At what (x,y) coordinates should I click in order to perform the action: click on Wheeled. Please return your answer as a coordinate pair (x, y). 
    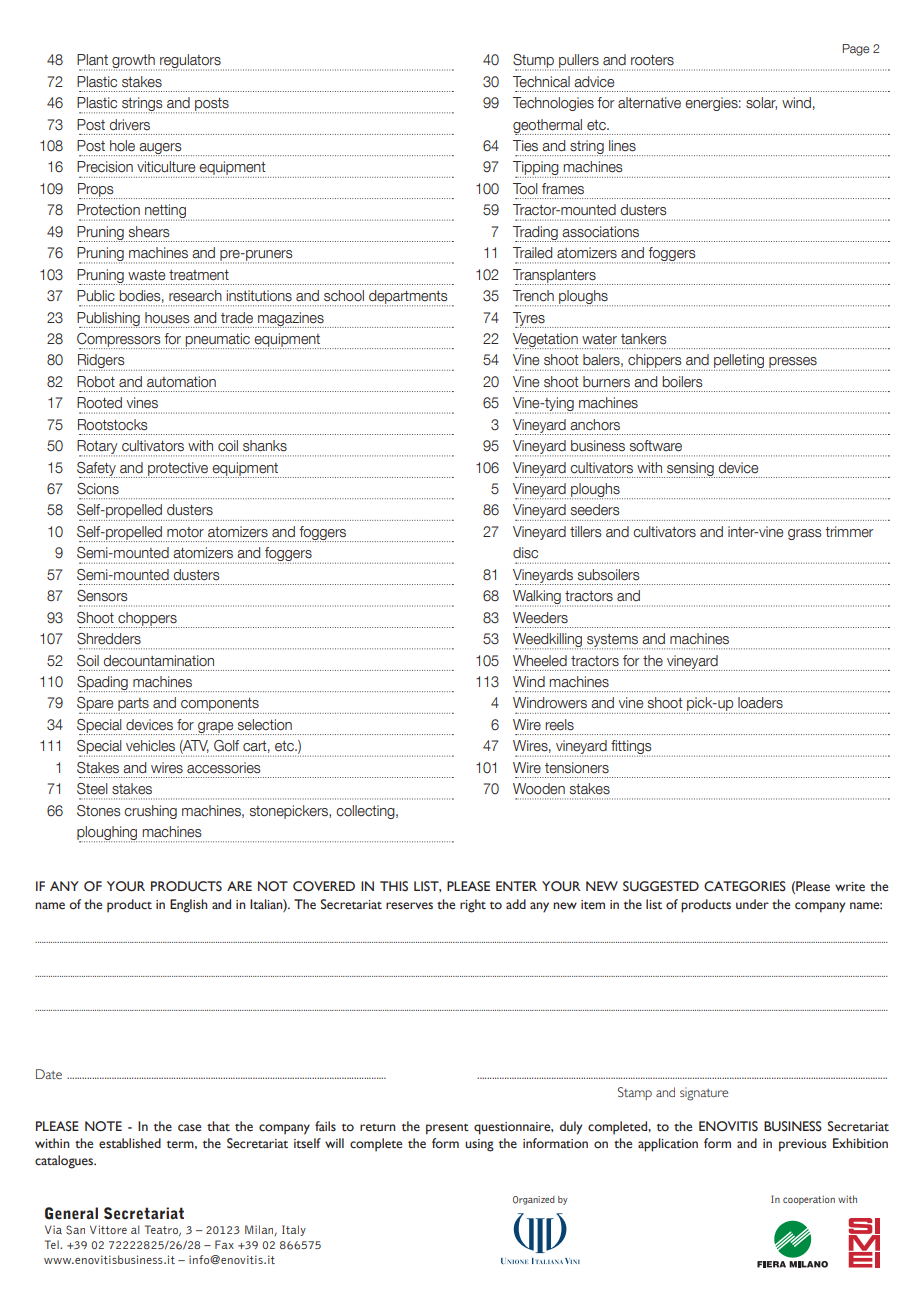
    Looking at the image, I should click on (540, 661).
